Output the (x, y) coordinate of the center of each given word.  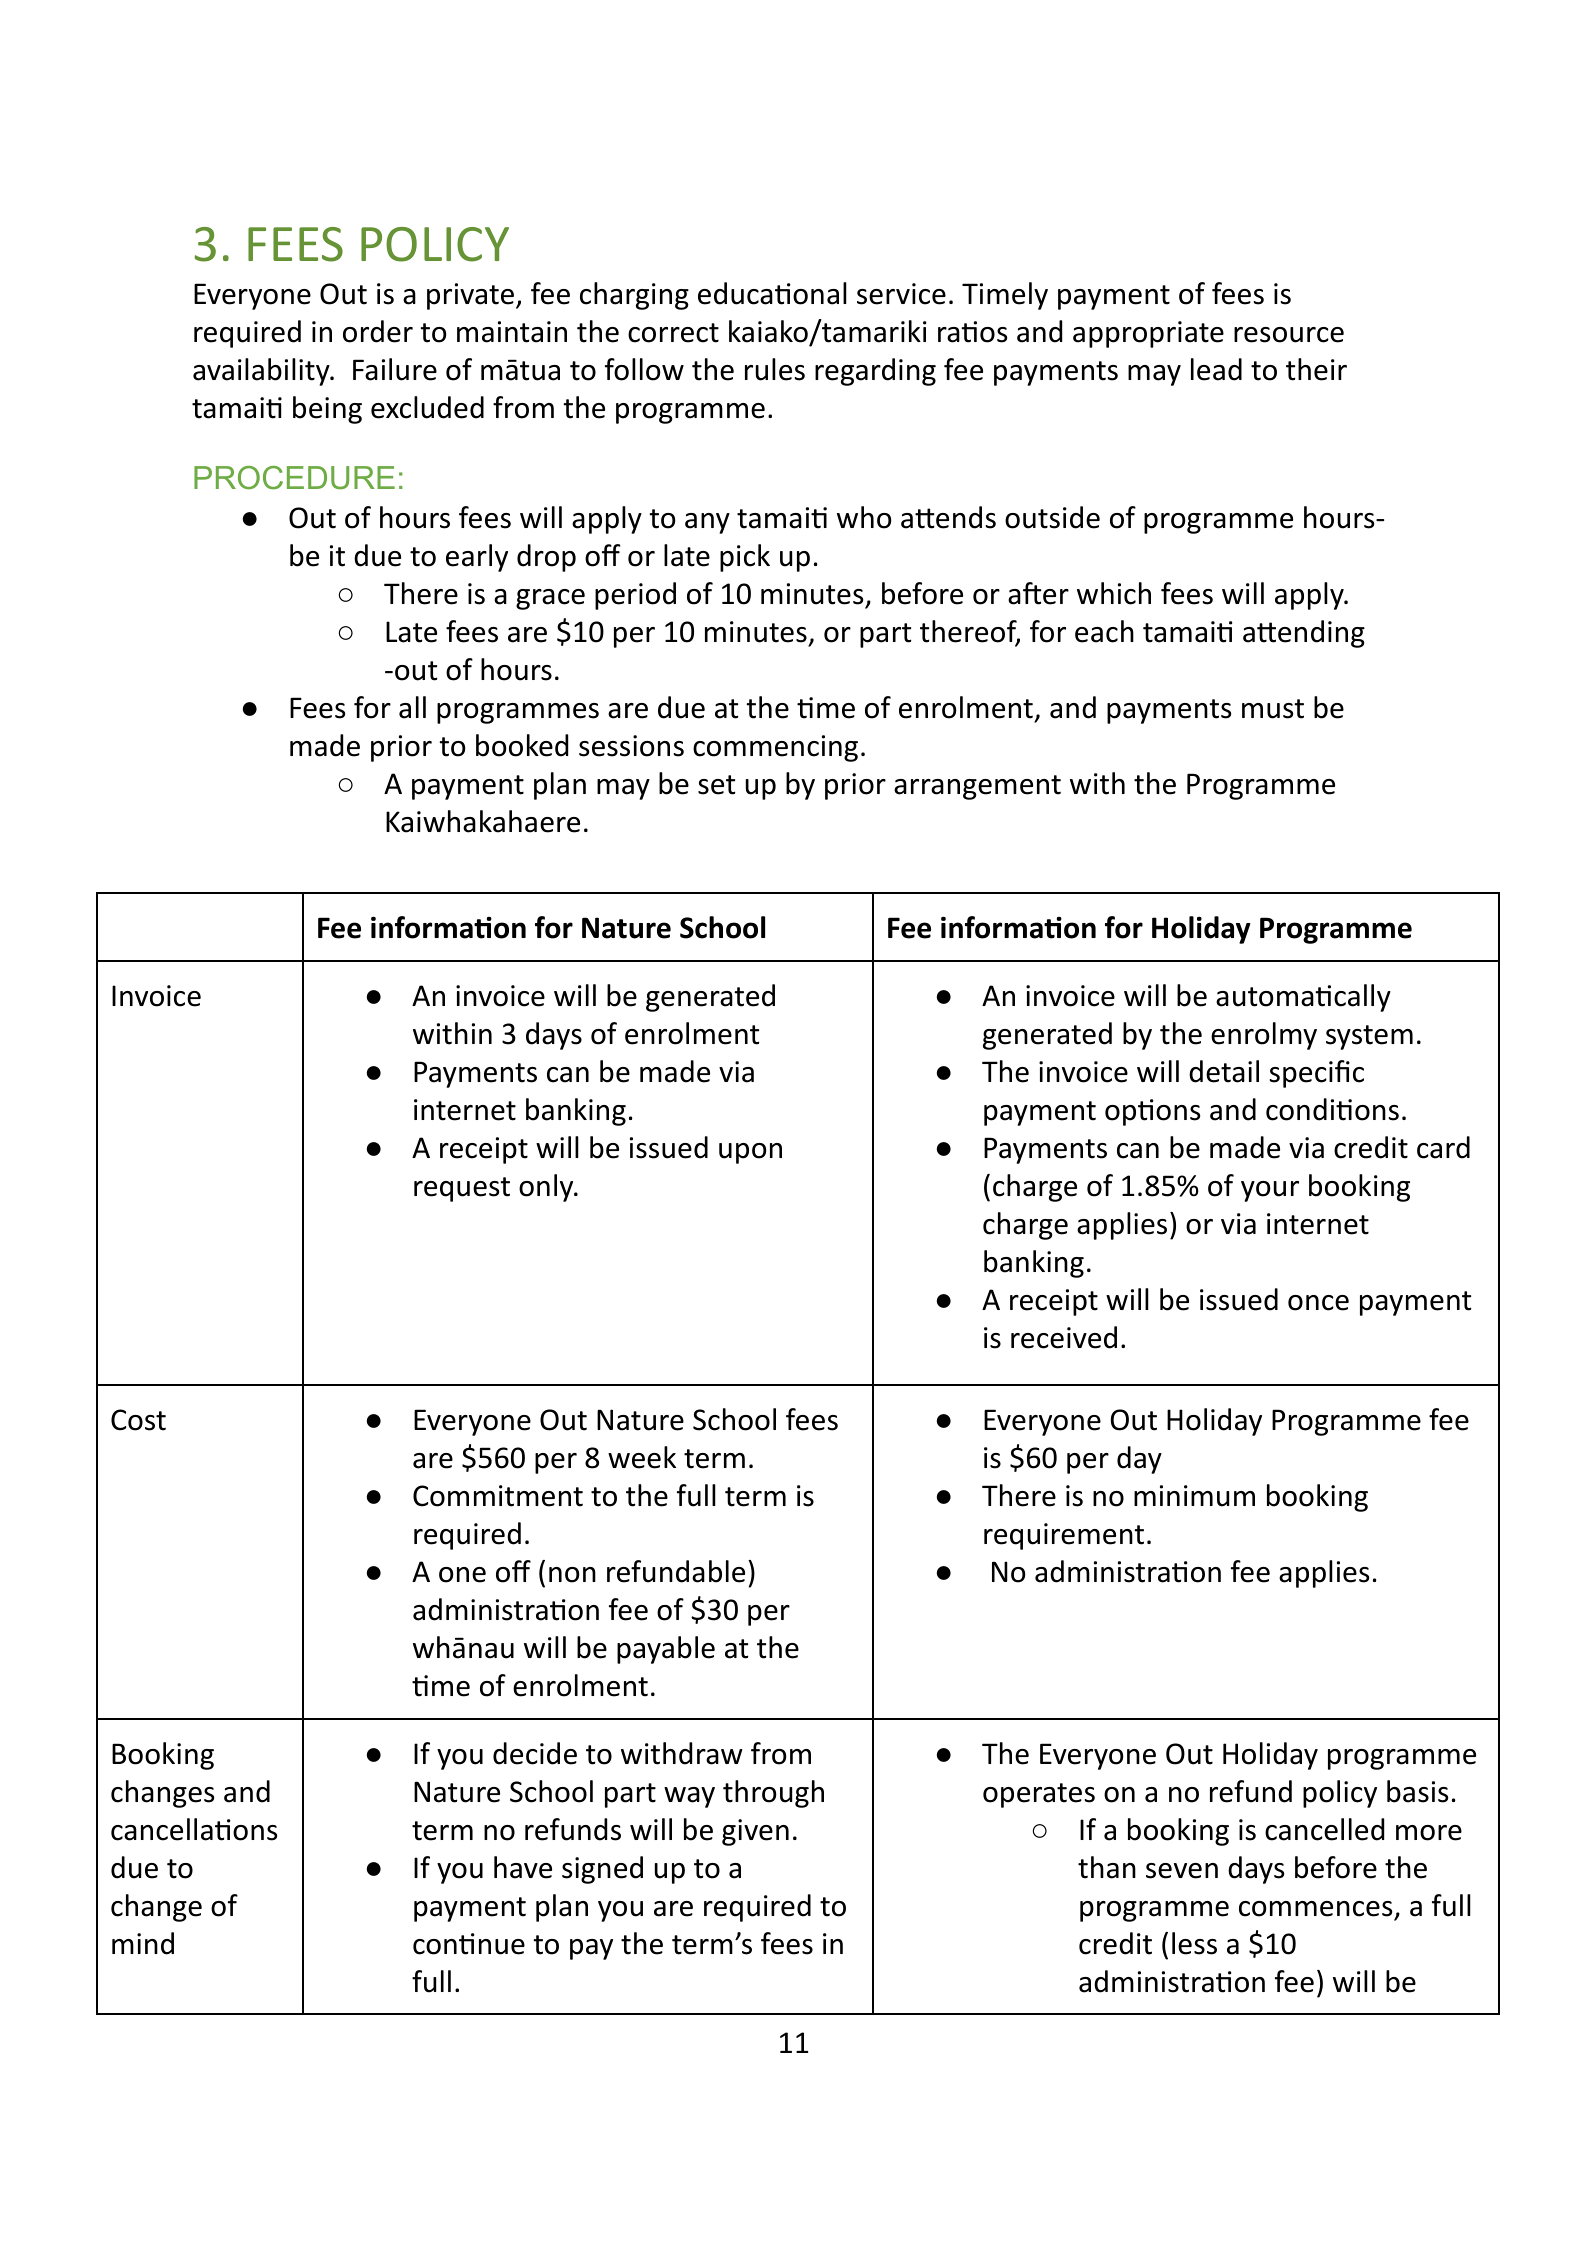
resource (1289, 335)
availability (262, 372)
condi (1301, 1109)
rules (775, 369)
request (462, 1189)
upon (750, 1153)
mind (143, 1943)
